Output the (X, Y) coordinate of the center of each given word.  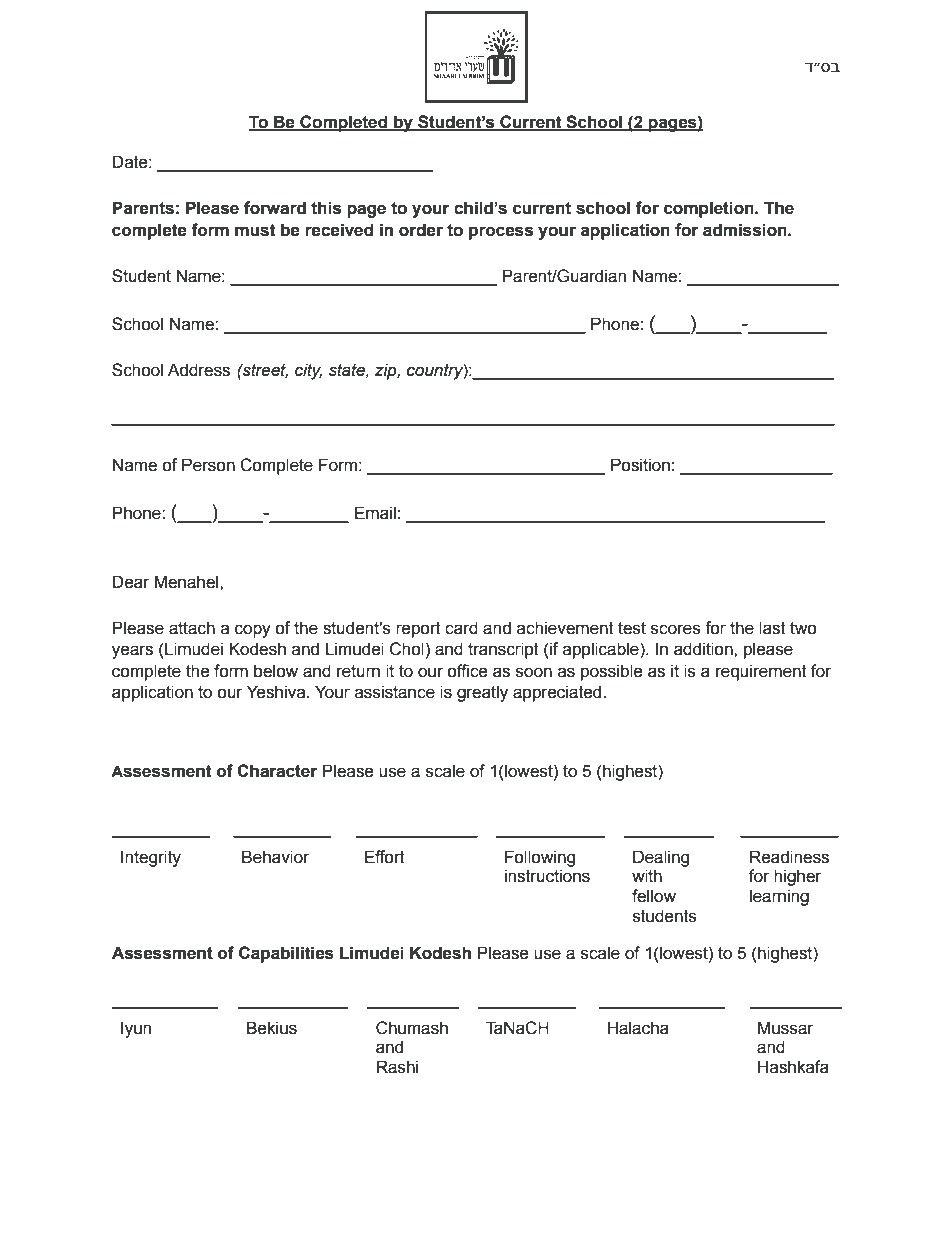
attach (192, 628)
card (461, 628)
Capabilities (286, 954)
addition (704, 649)
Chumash (412, 1028)
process (501, 233)
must (255, 230)
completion (710, 209)
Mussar (786, 1028)
